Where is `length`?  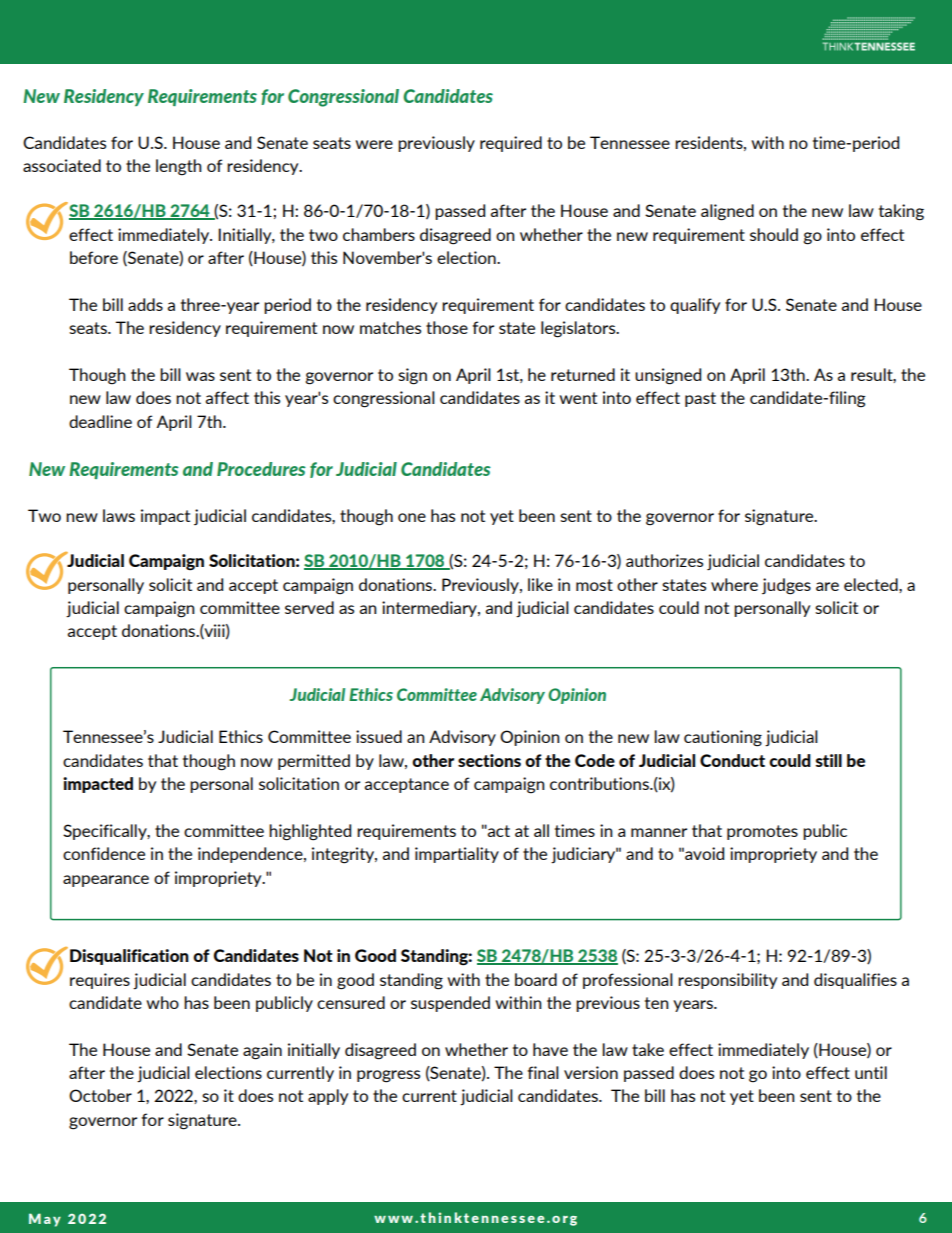
length is located at coordinates (179, 167).
